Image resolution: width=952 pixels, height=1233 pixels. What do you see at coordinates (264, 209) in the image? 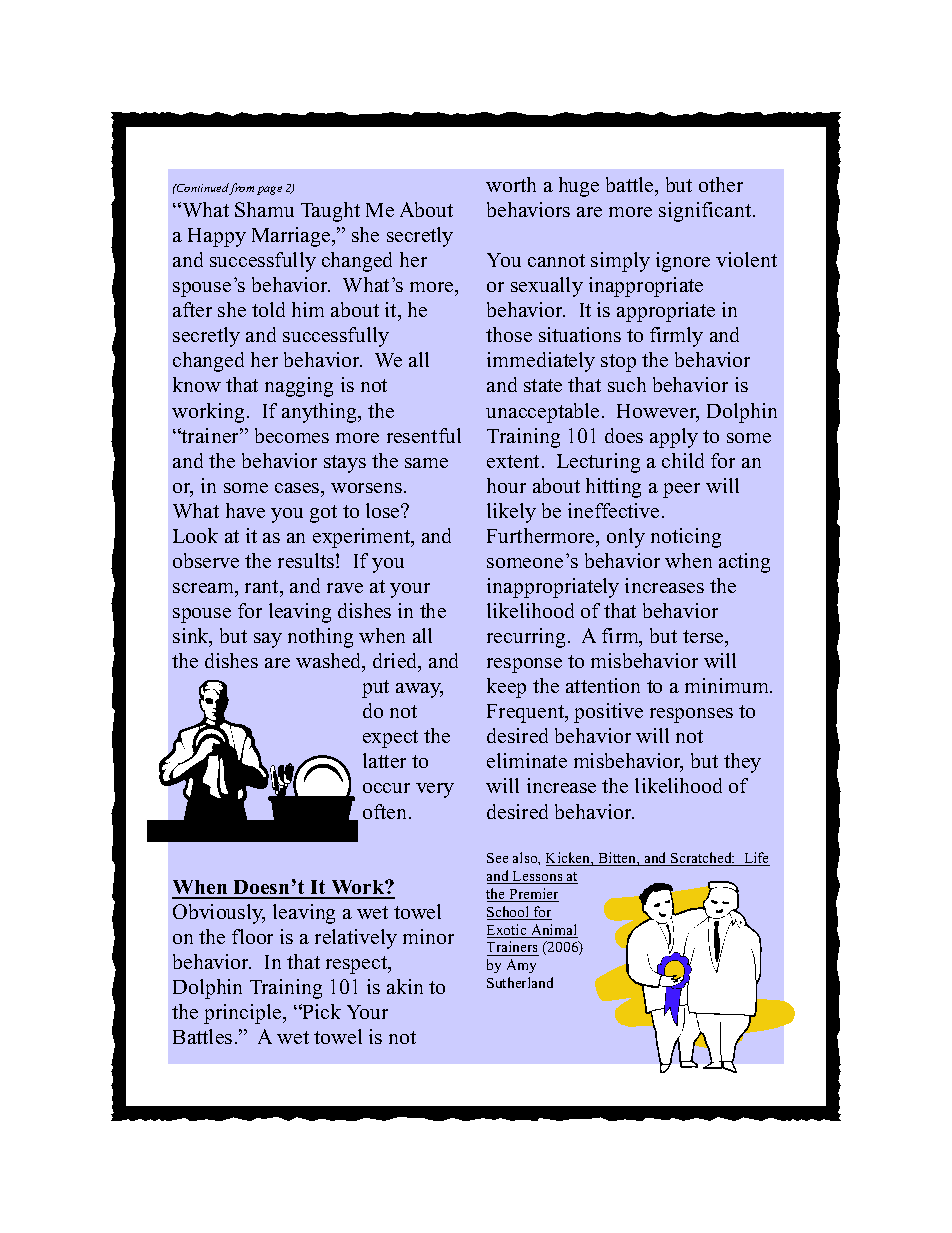
I see `Shamu` at bounding box center [264, 209].
